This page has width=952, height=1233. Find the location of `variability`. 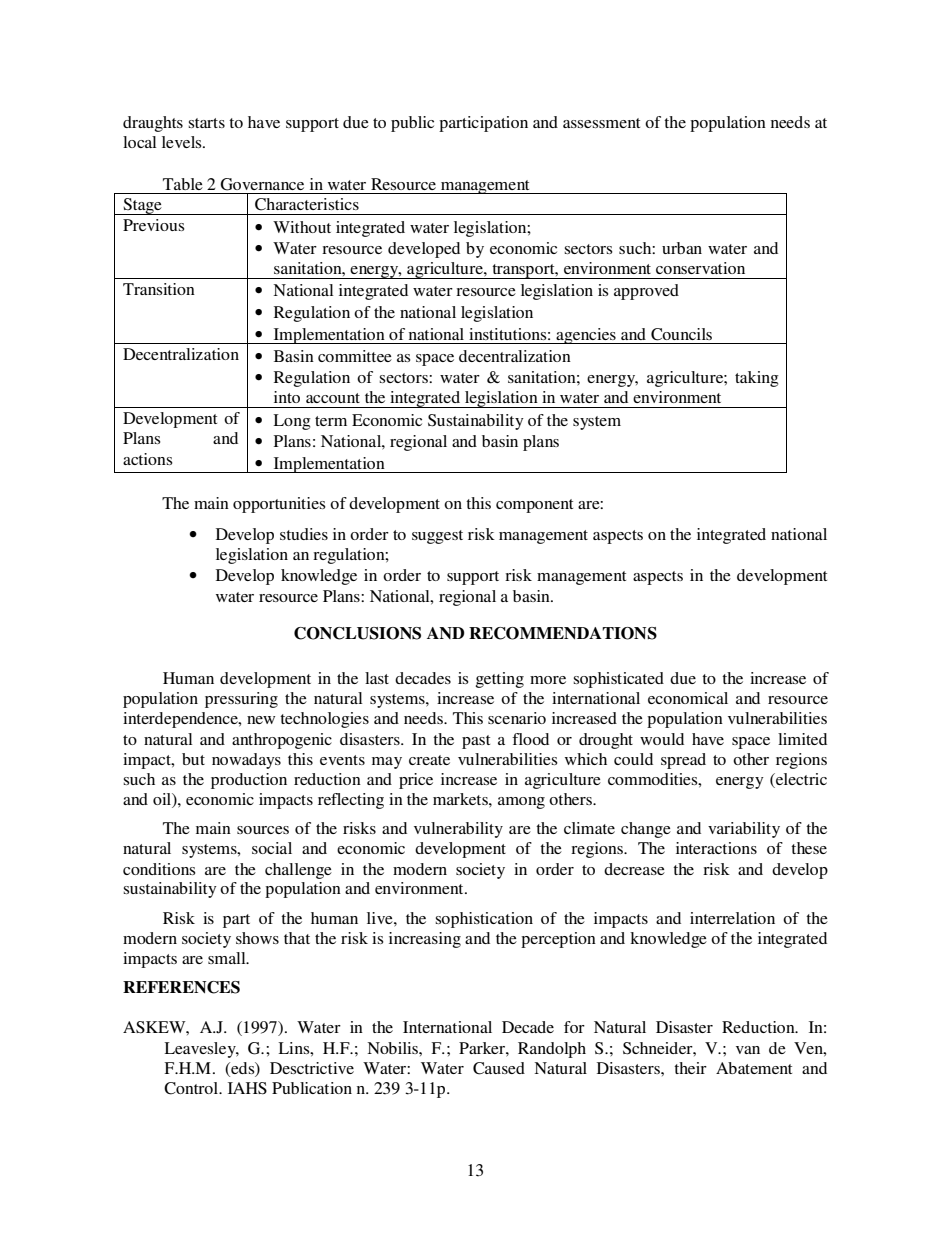

variability is located at coordinates (744, 830).
